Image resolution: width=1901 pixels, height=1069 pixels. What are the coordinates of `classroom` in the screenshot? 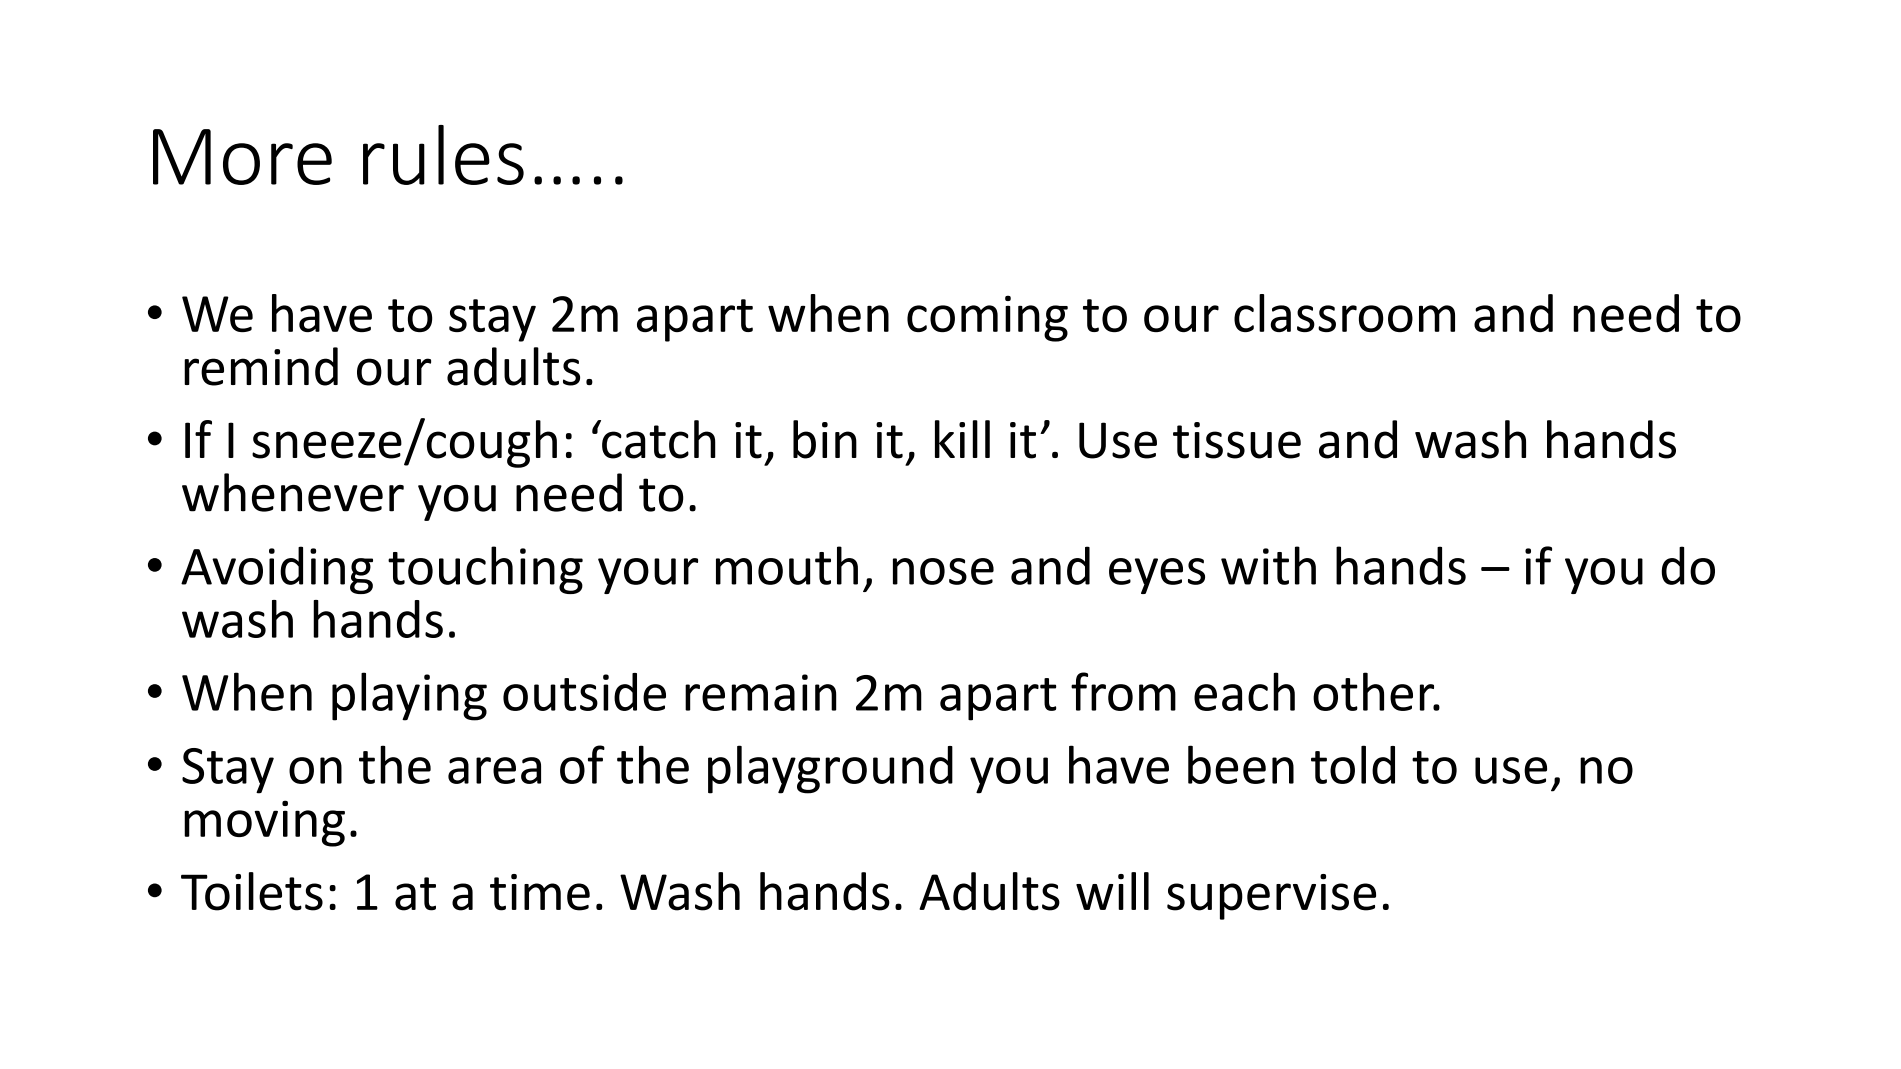 It's located at (1344, 313).
